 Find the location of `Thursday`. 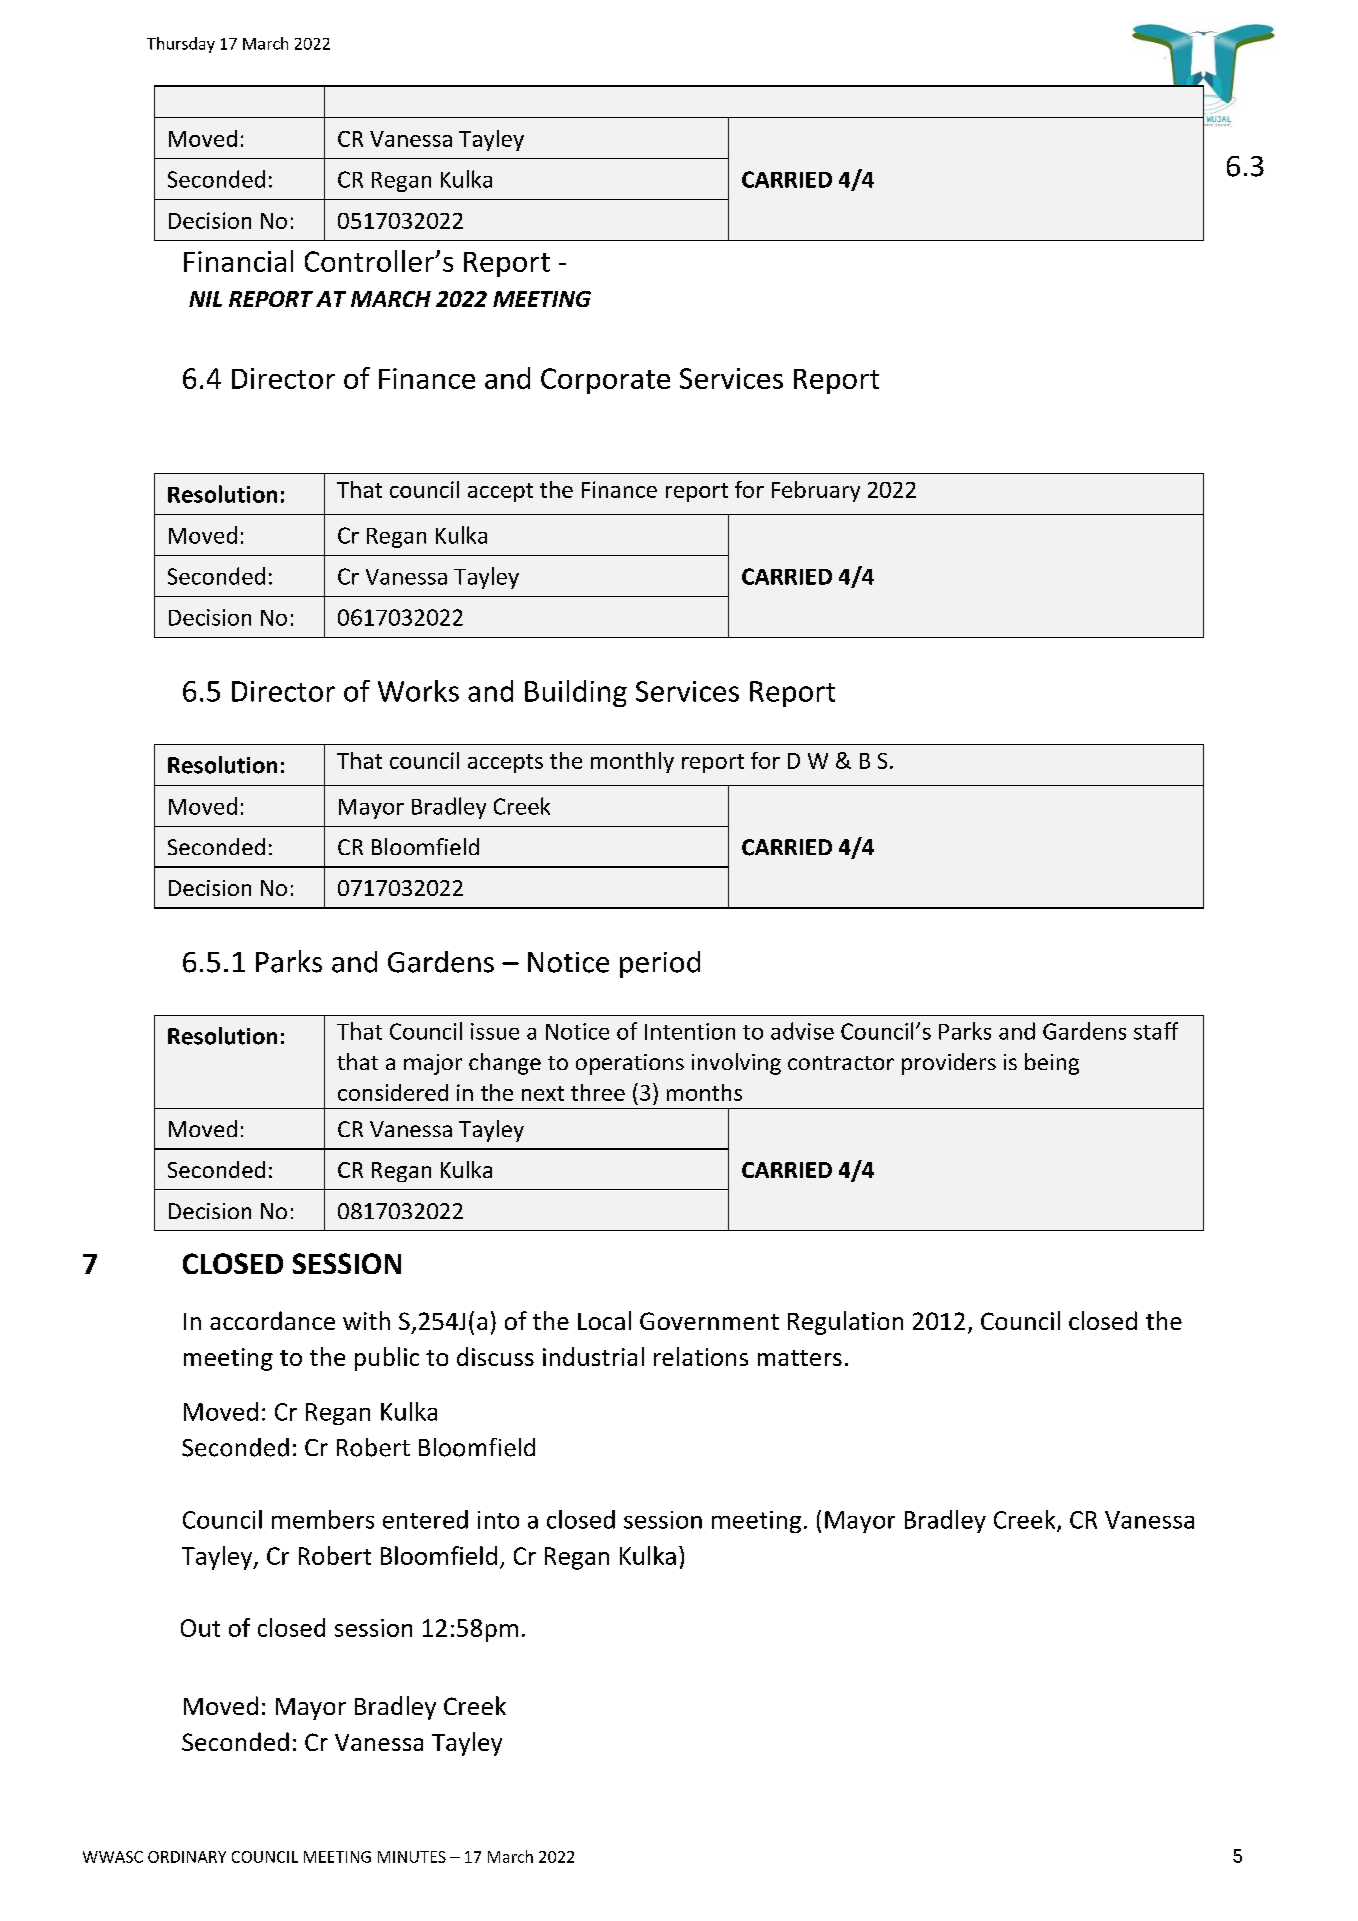

Thursday is located at coordinates (181, 45).
